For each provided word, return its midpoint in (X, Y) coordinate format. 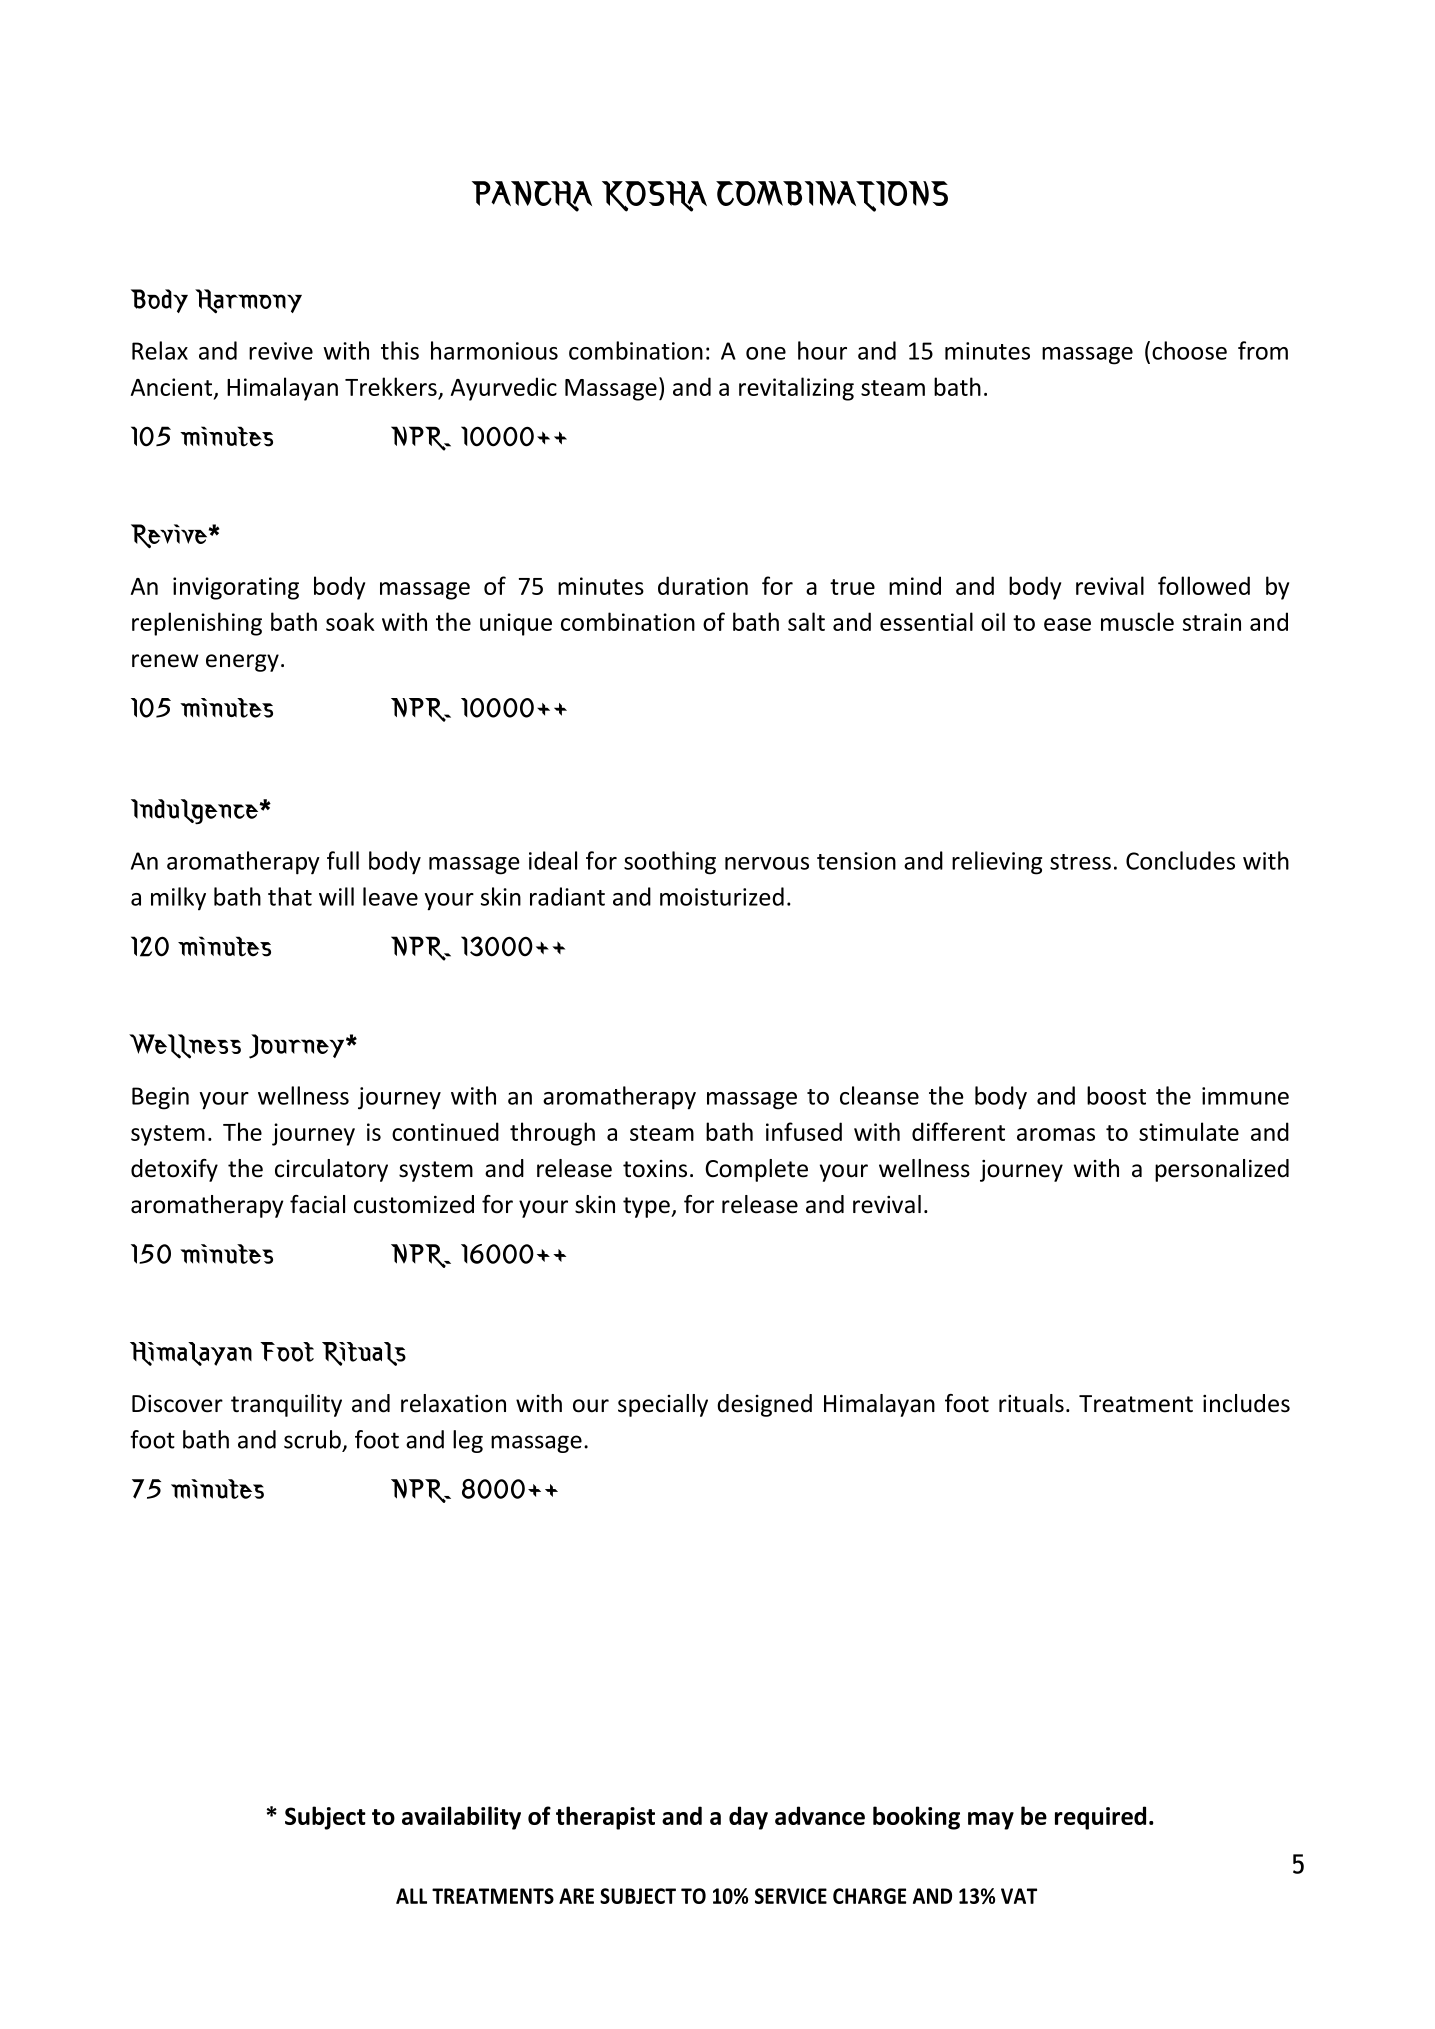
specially (663, 1405)
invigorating (236, 588)
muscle (1137, 621)
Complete (756, 1170)
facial (317, 1204)
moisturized (722, 896)
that (290, 896)
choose (1189, 350)
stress (1080, 862)
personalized (1222, 1170)
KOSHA (654, 196)
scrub (312, 1439)
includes (1246, 1403)
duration (703, 585)
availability (461, 1818)
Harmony (248, 301)
